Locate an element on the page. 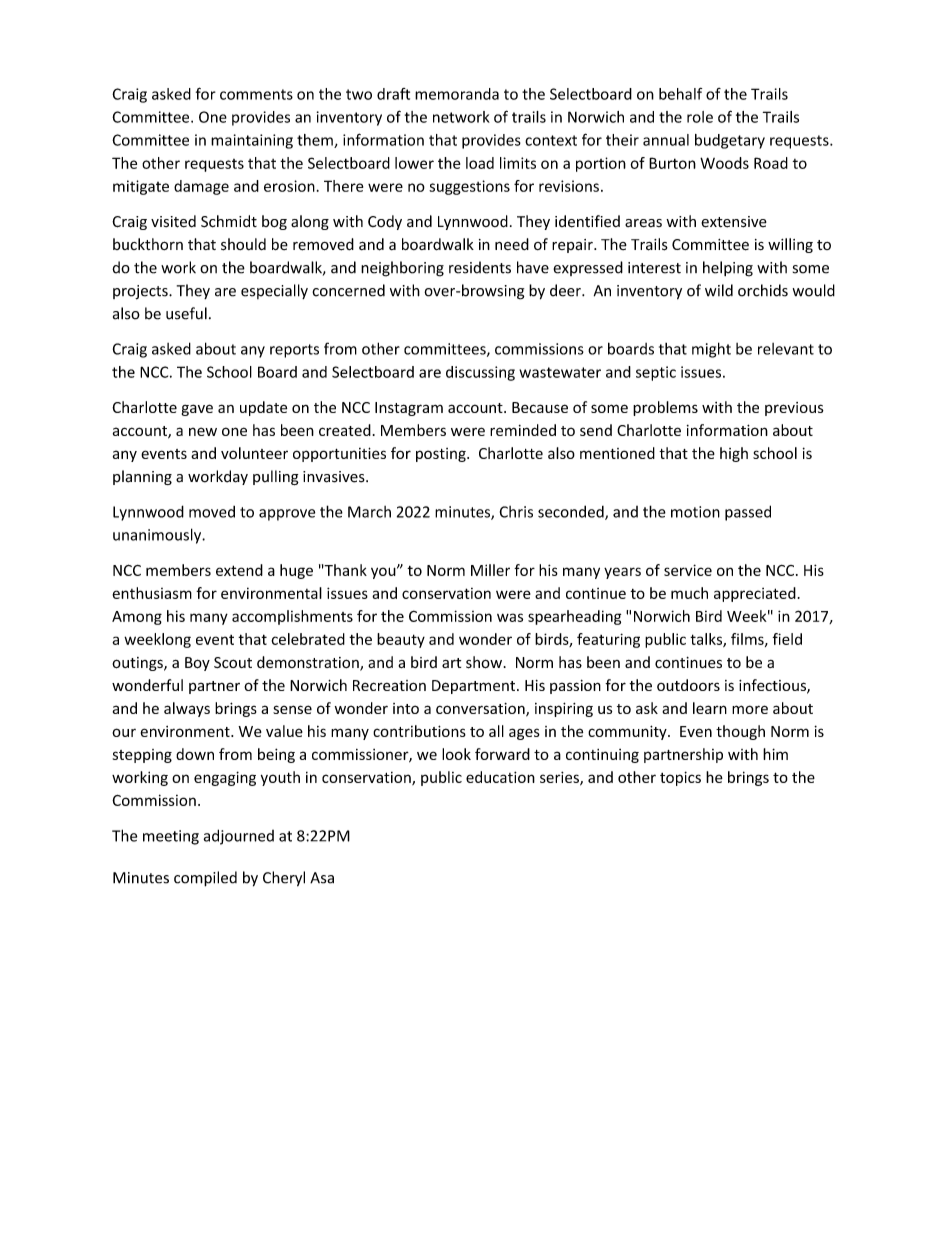  appreciated is located at coordinates (755, 594).
